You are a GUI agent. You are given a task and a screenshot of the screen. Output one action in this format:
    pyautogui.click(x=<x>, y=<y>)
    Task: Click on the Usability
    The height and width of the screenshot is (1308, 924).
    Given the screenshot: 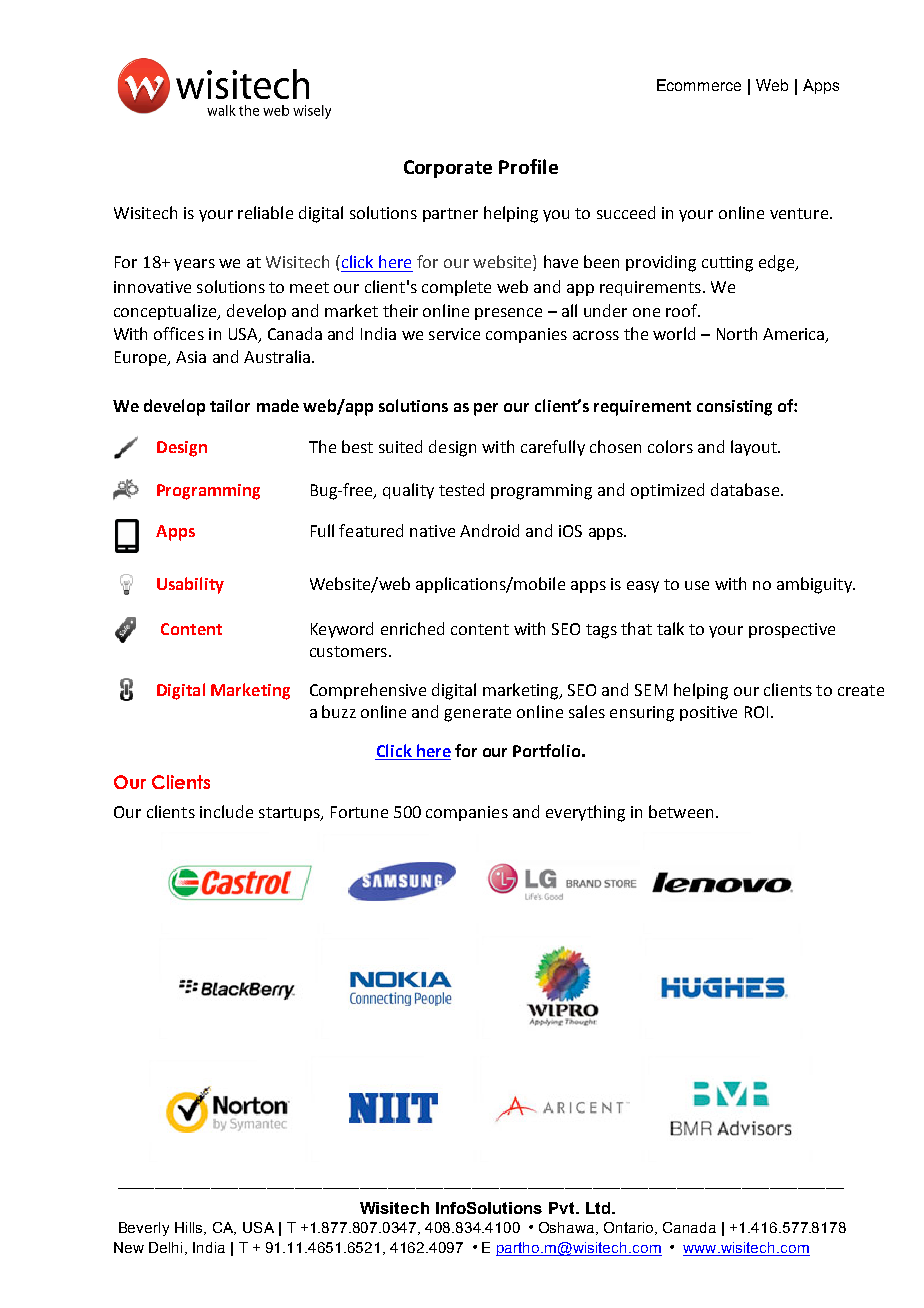 What is the action you would take?
    pyautogui.click(x=190, y=585)
